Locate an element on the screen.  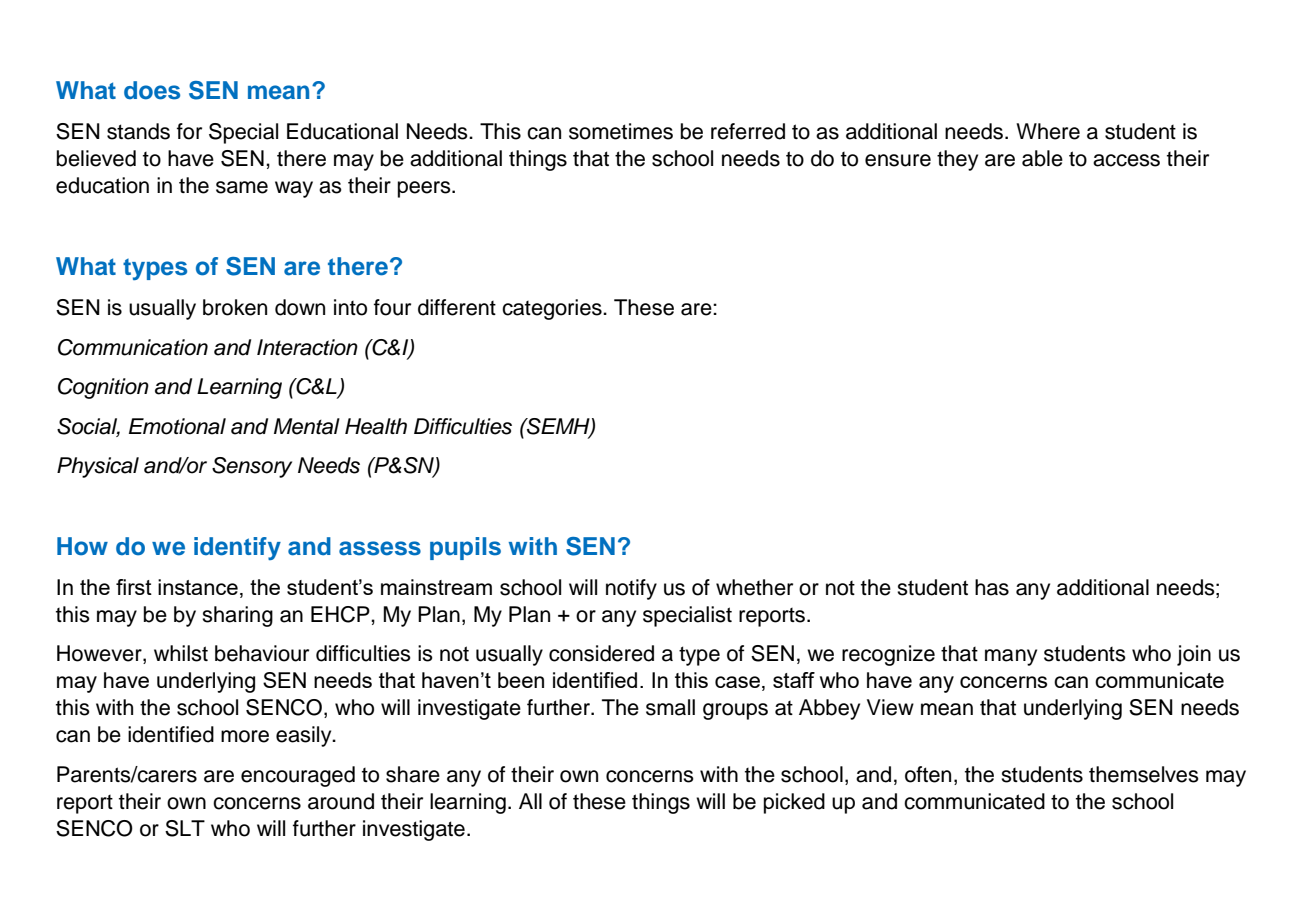
Where is located at coordinates (1048, 131).
